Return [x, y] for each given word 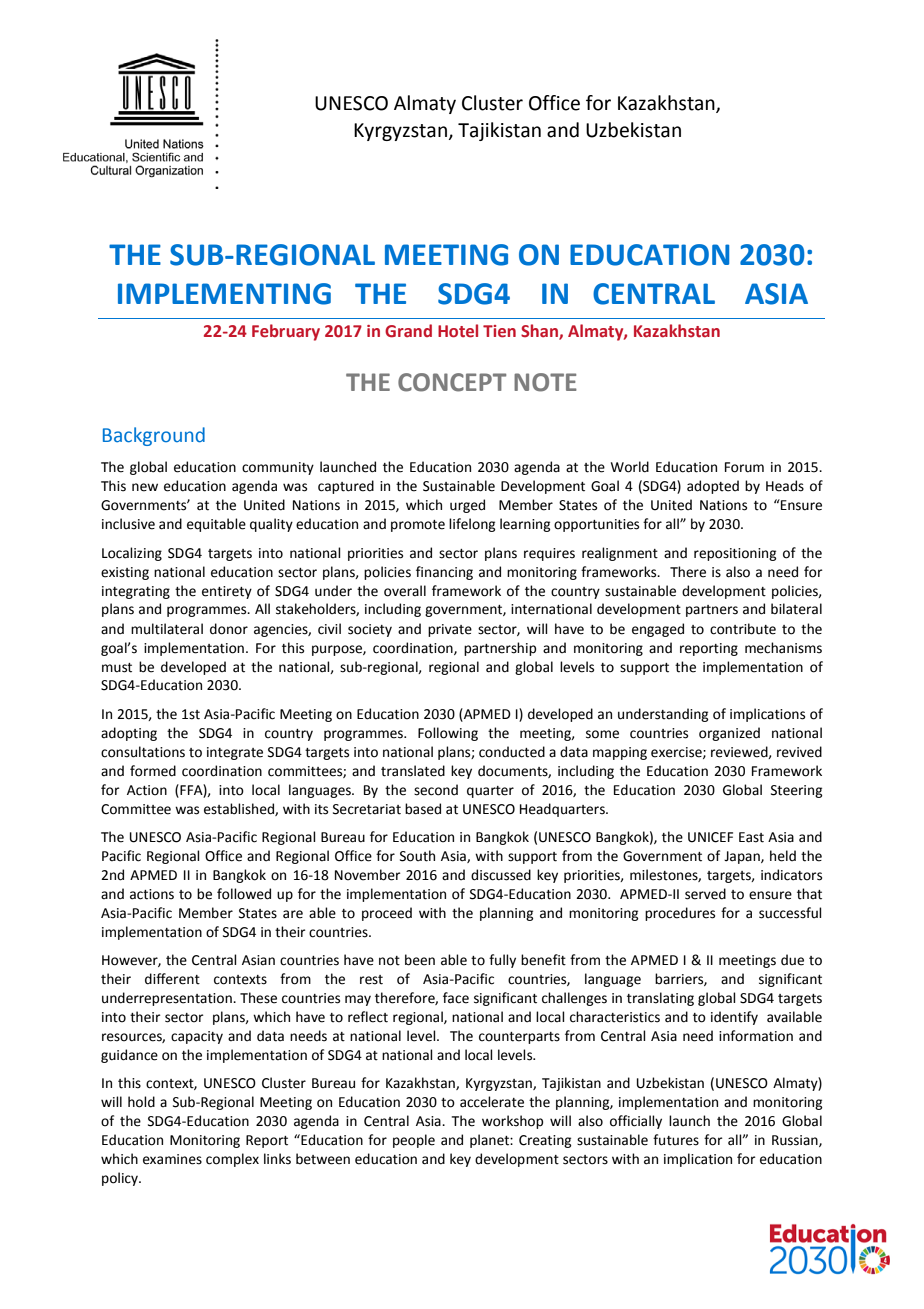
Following [448, 734]
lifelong [472, 525]
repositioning [735, 554]
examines [172, 1159]
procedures [680, 914]
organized [729, 734]
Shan [540, 331]
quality [271, 525]
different [172, 979]
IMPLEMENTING [224, 294]
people [414, 1141]
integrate [235, 753]
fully [502, 961]
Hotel [458, 331]
